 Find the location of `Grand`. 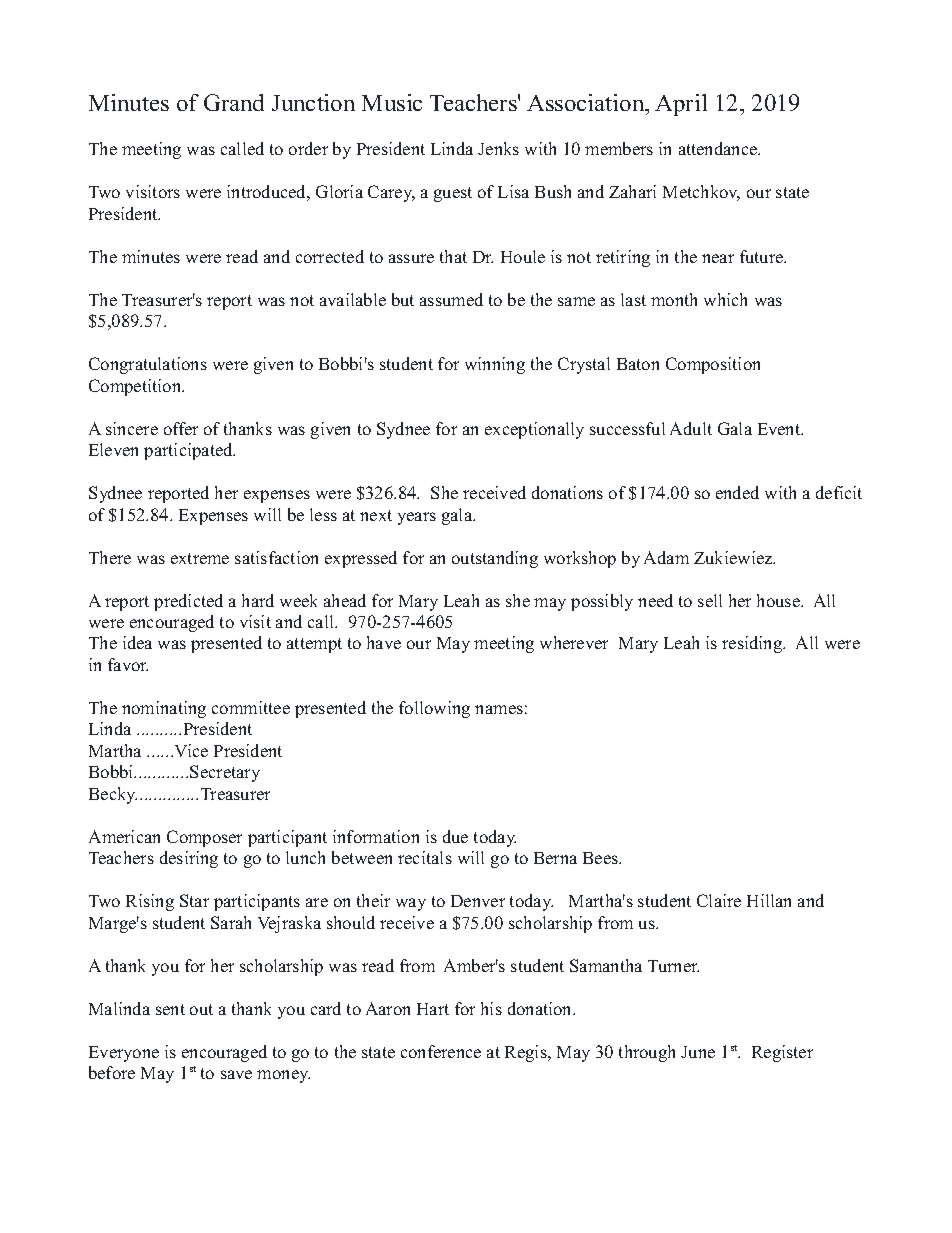

Grand is located at coordinates (234, 102).
